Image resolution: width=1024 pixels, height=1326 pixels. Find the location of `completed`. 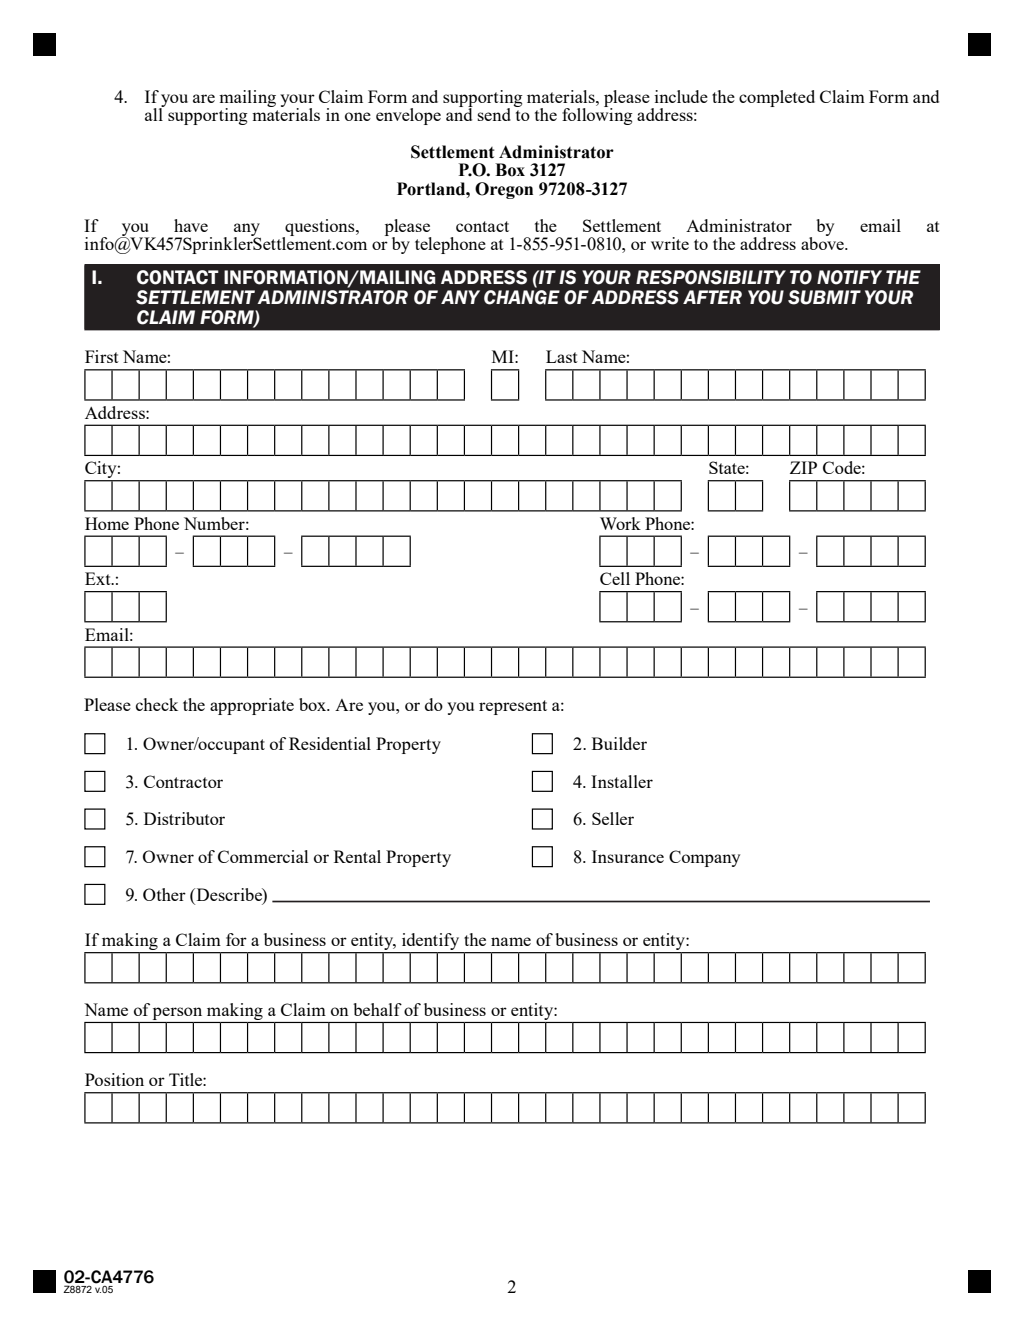

completed is located at coordinates (777, 98).
